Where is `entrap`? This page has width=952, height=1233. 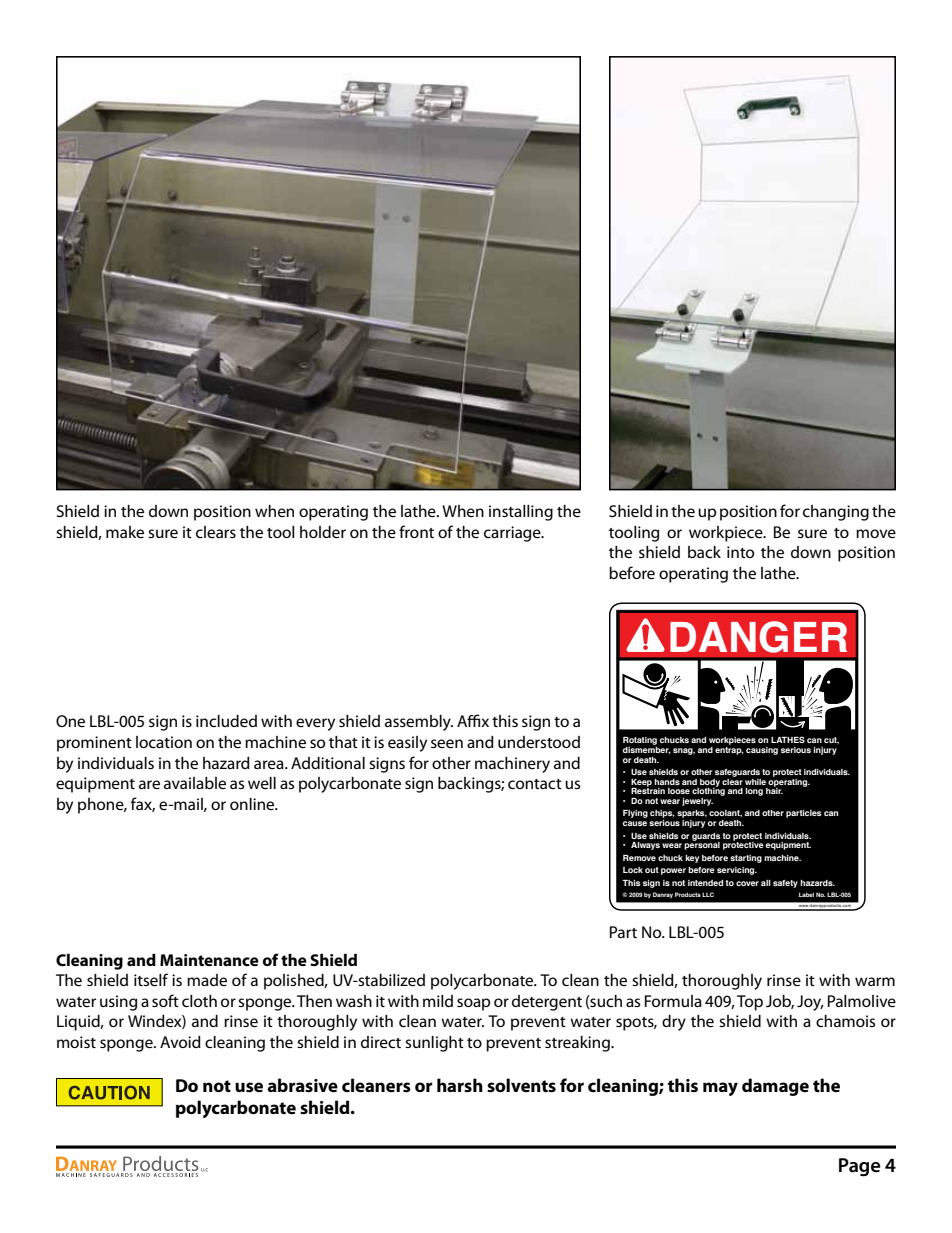
entrap is located at coordinates (729, 751).
